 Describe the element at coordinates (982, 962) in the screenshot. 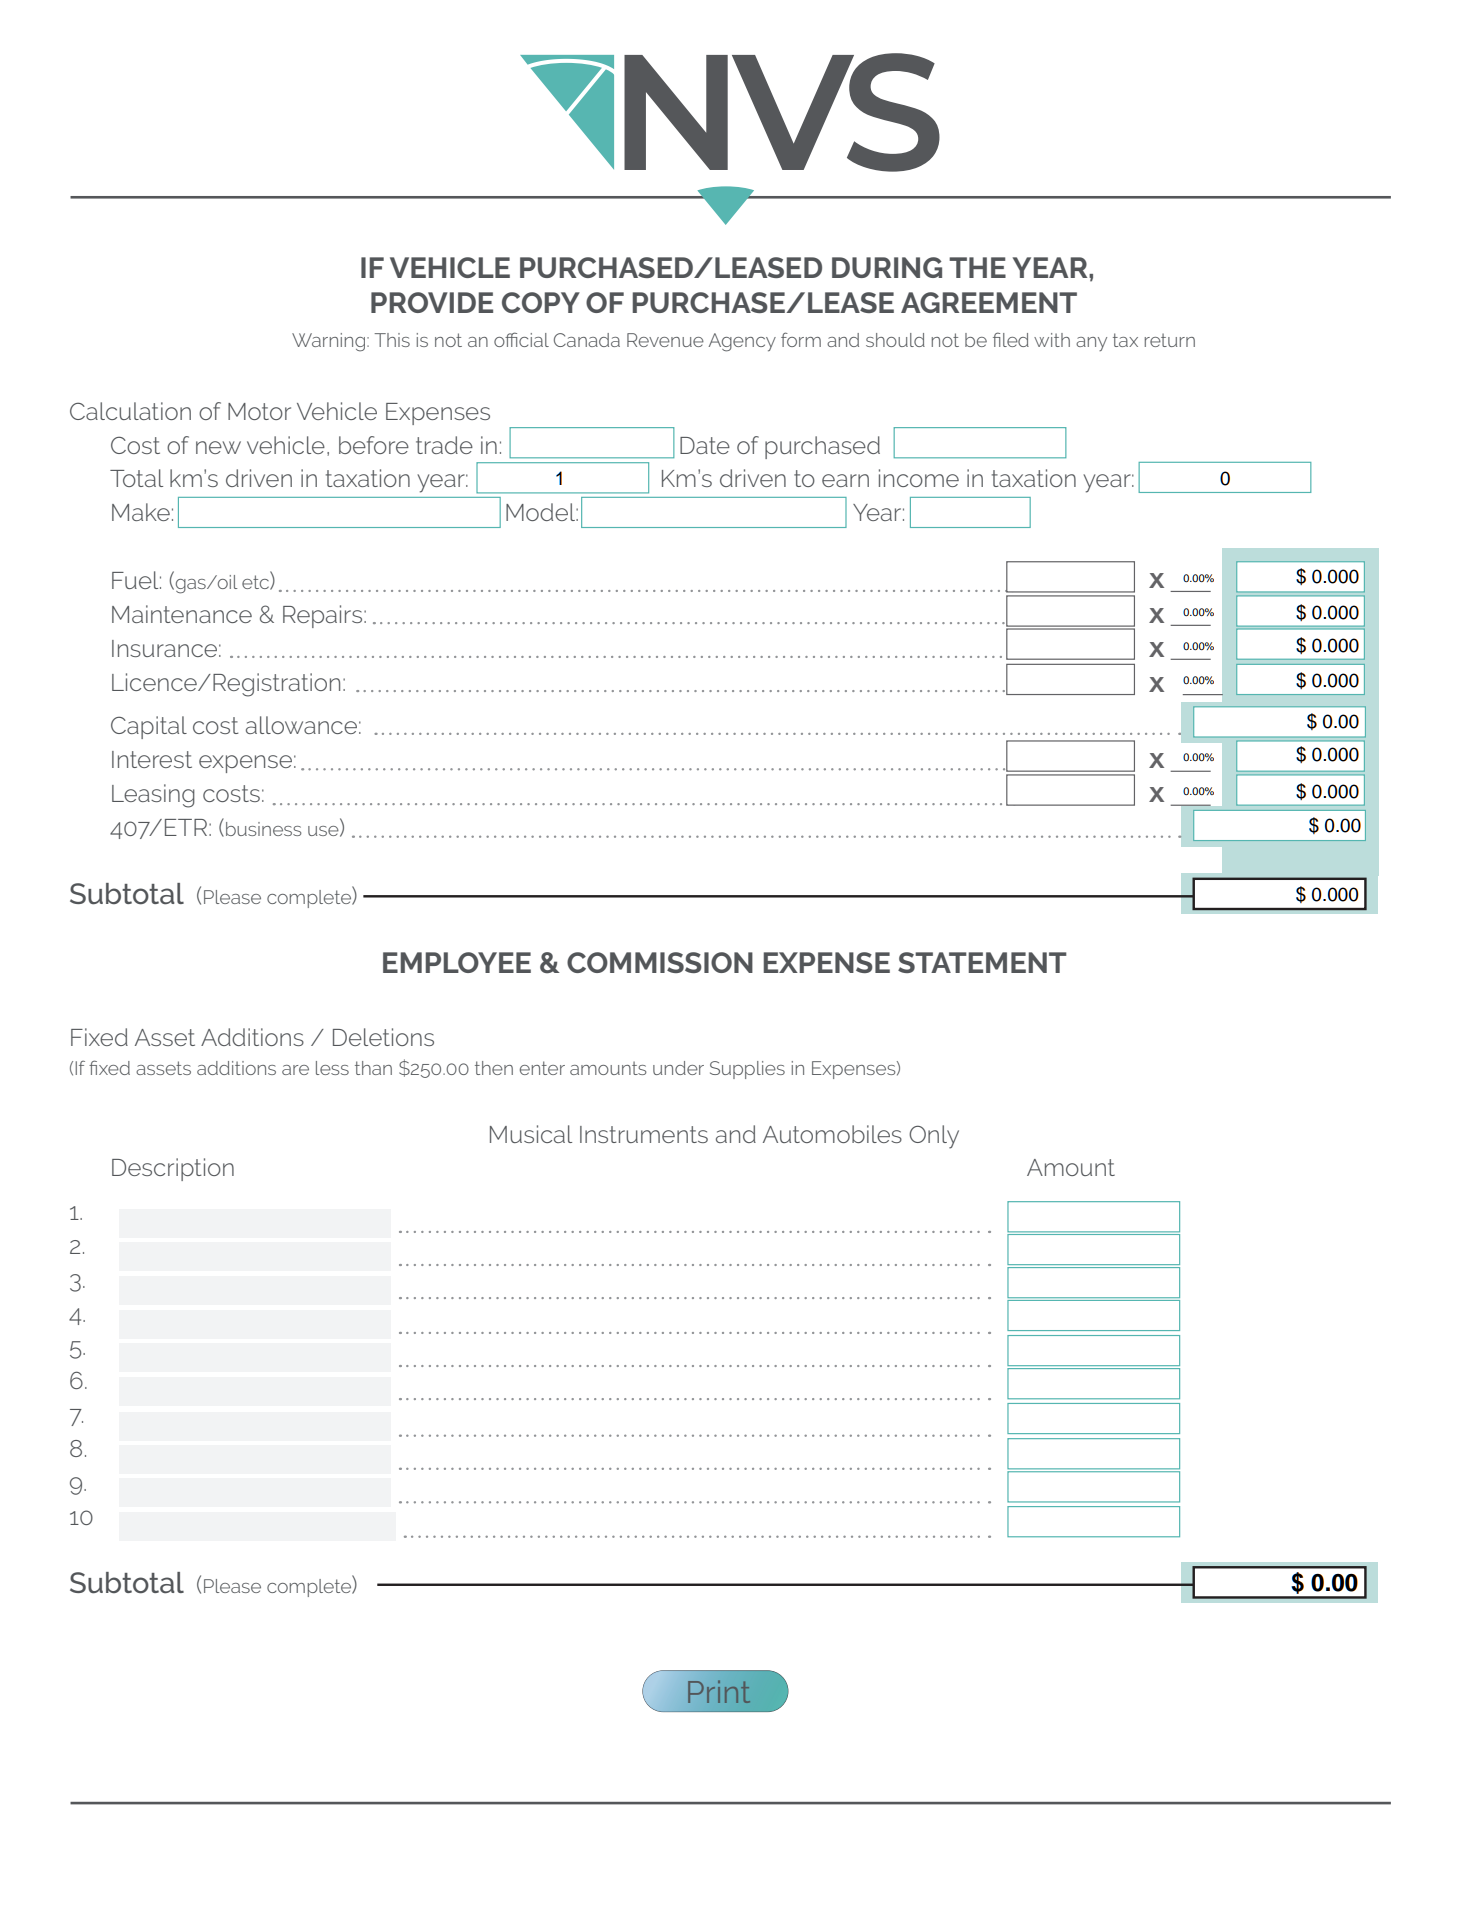

I see `STATEMENT` at that location.
